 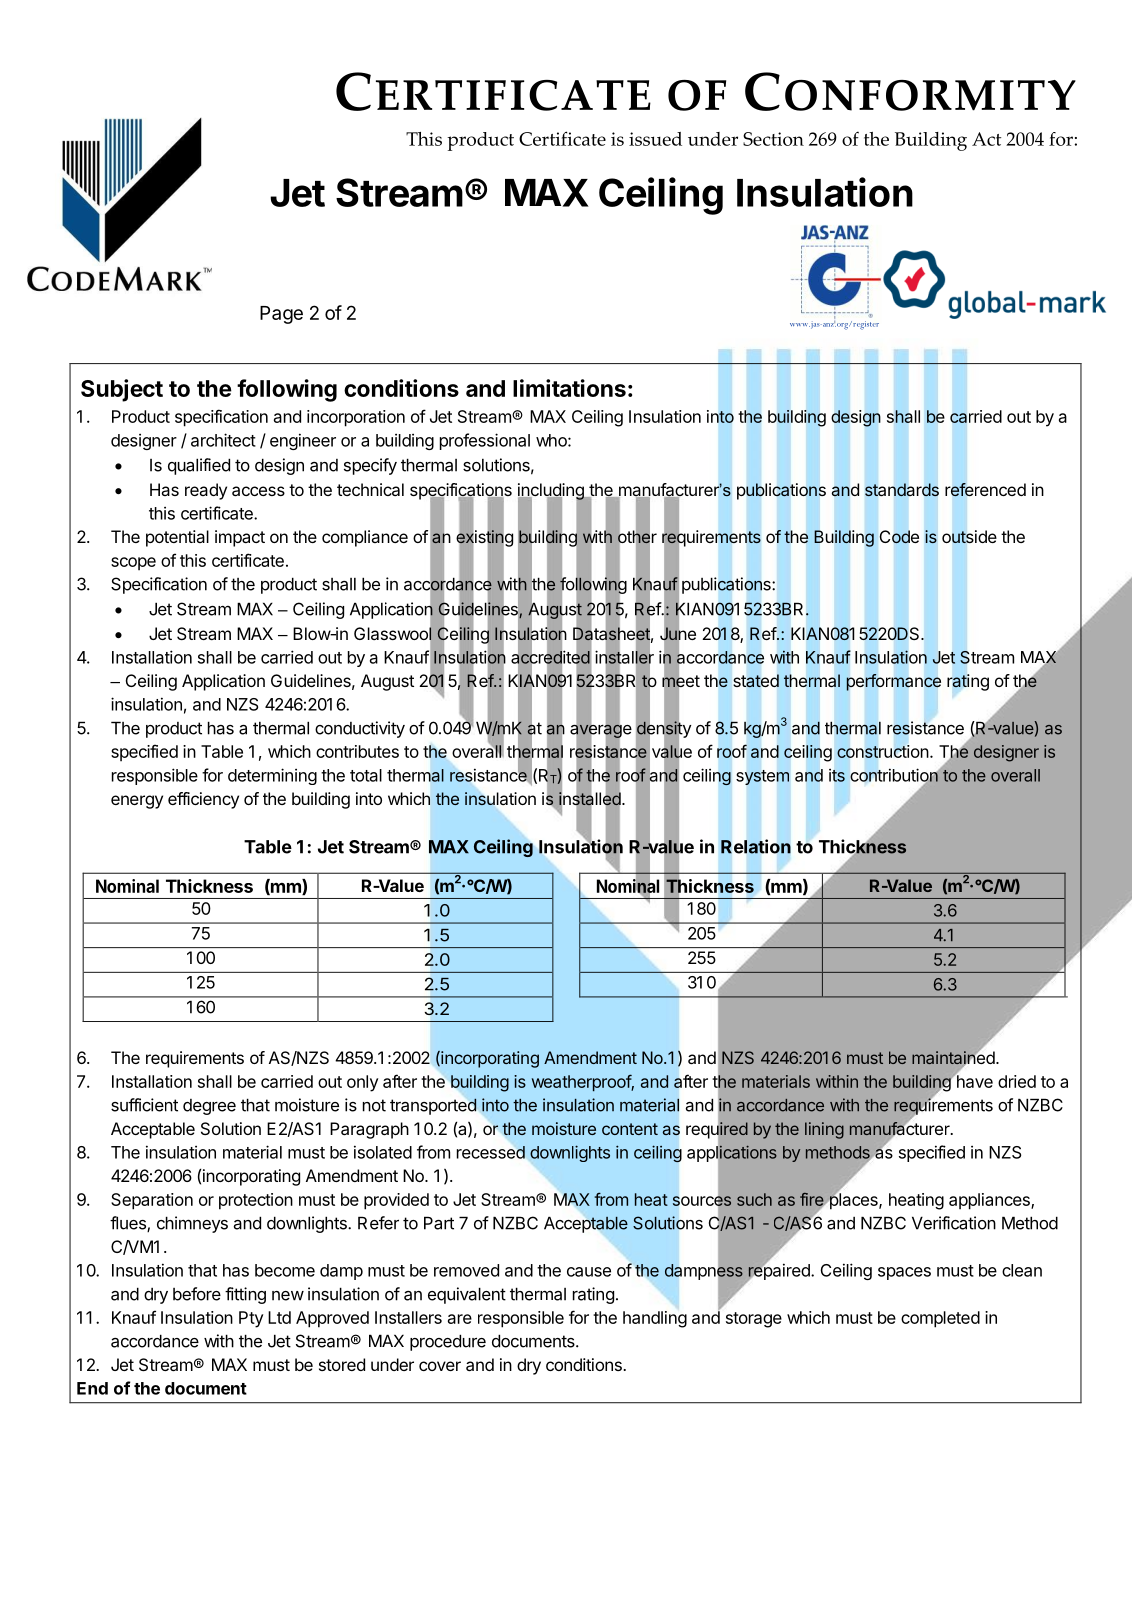 What do you see at coordinates (762, 777) in the page?
I see `system` at bounding box center [762, 777].
